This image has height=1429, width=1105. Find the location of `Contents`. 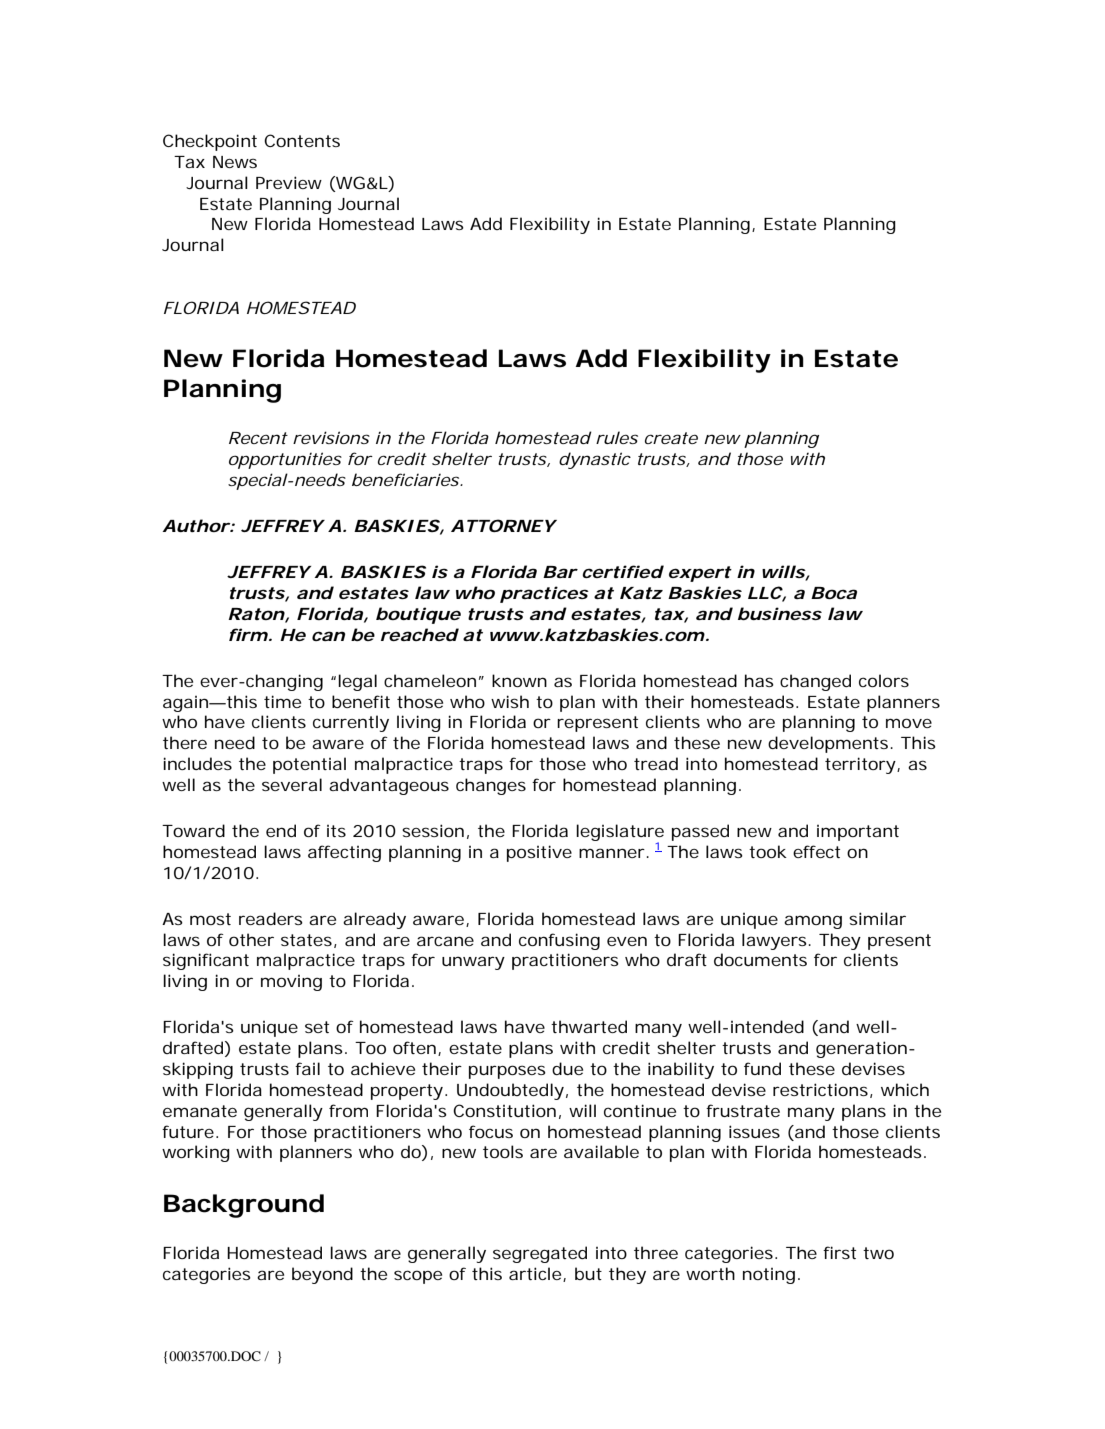

Contents is located at coordinates (302, 140).
